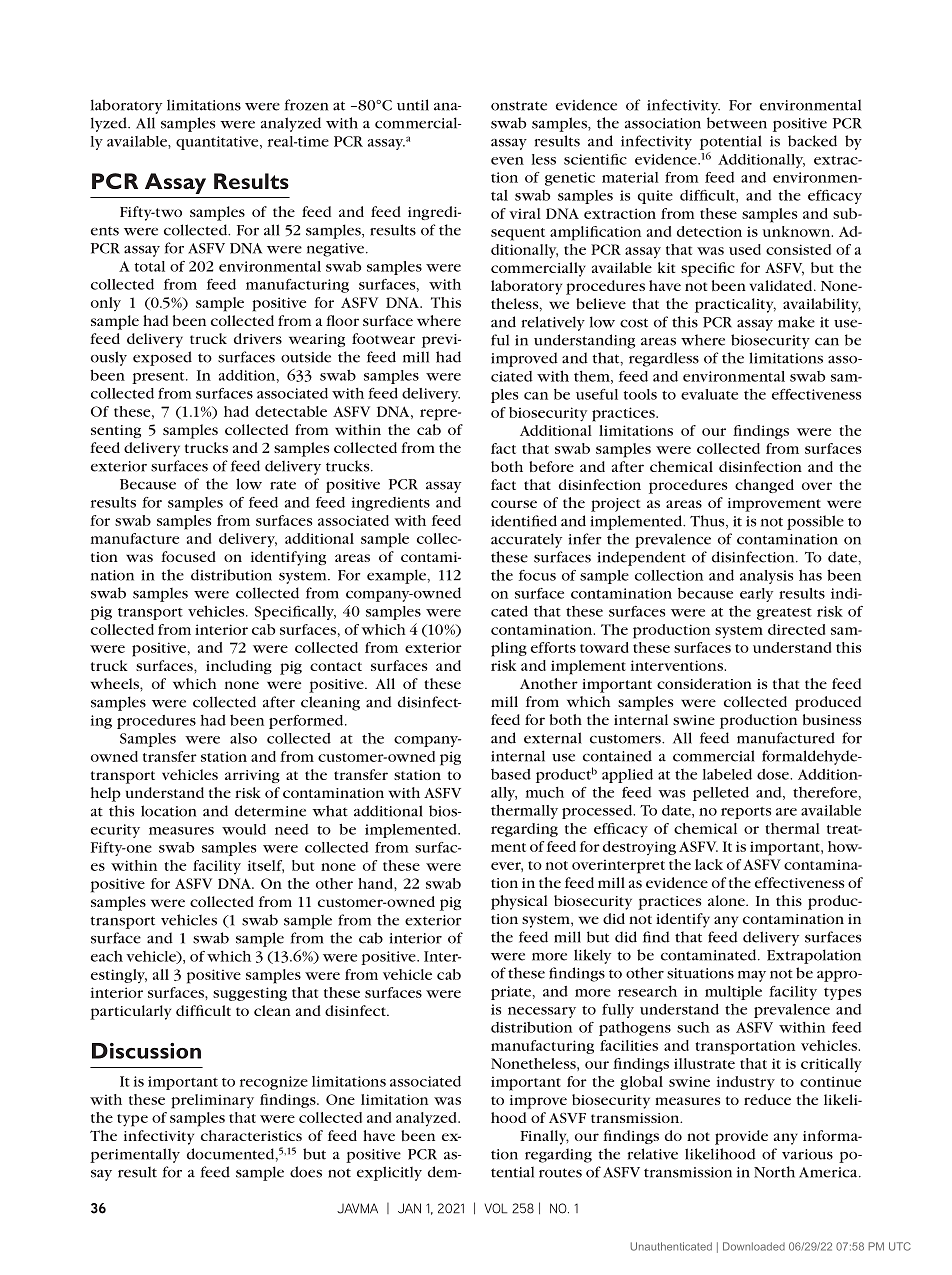 The image size is (952, 1275). What do you see at coordinates (250, 994) in the document?
I see `suggesting` at bounding box center [250, 994].
